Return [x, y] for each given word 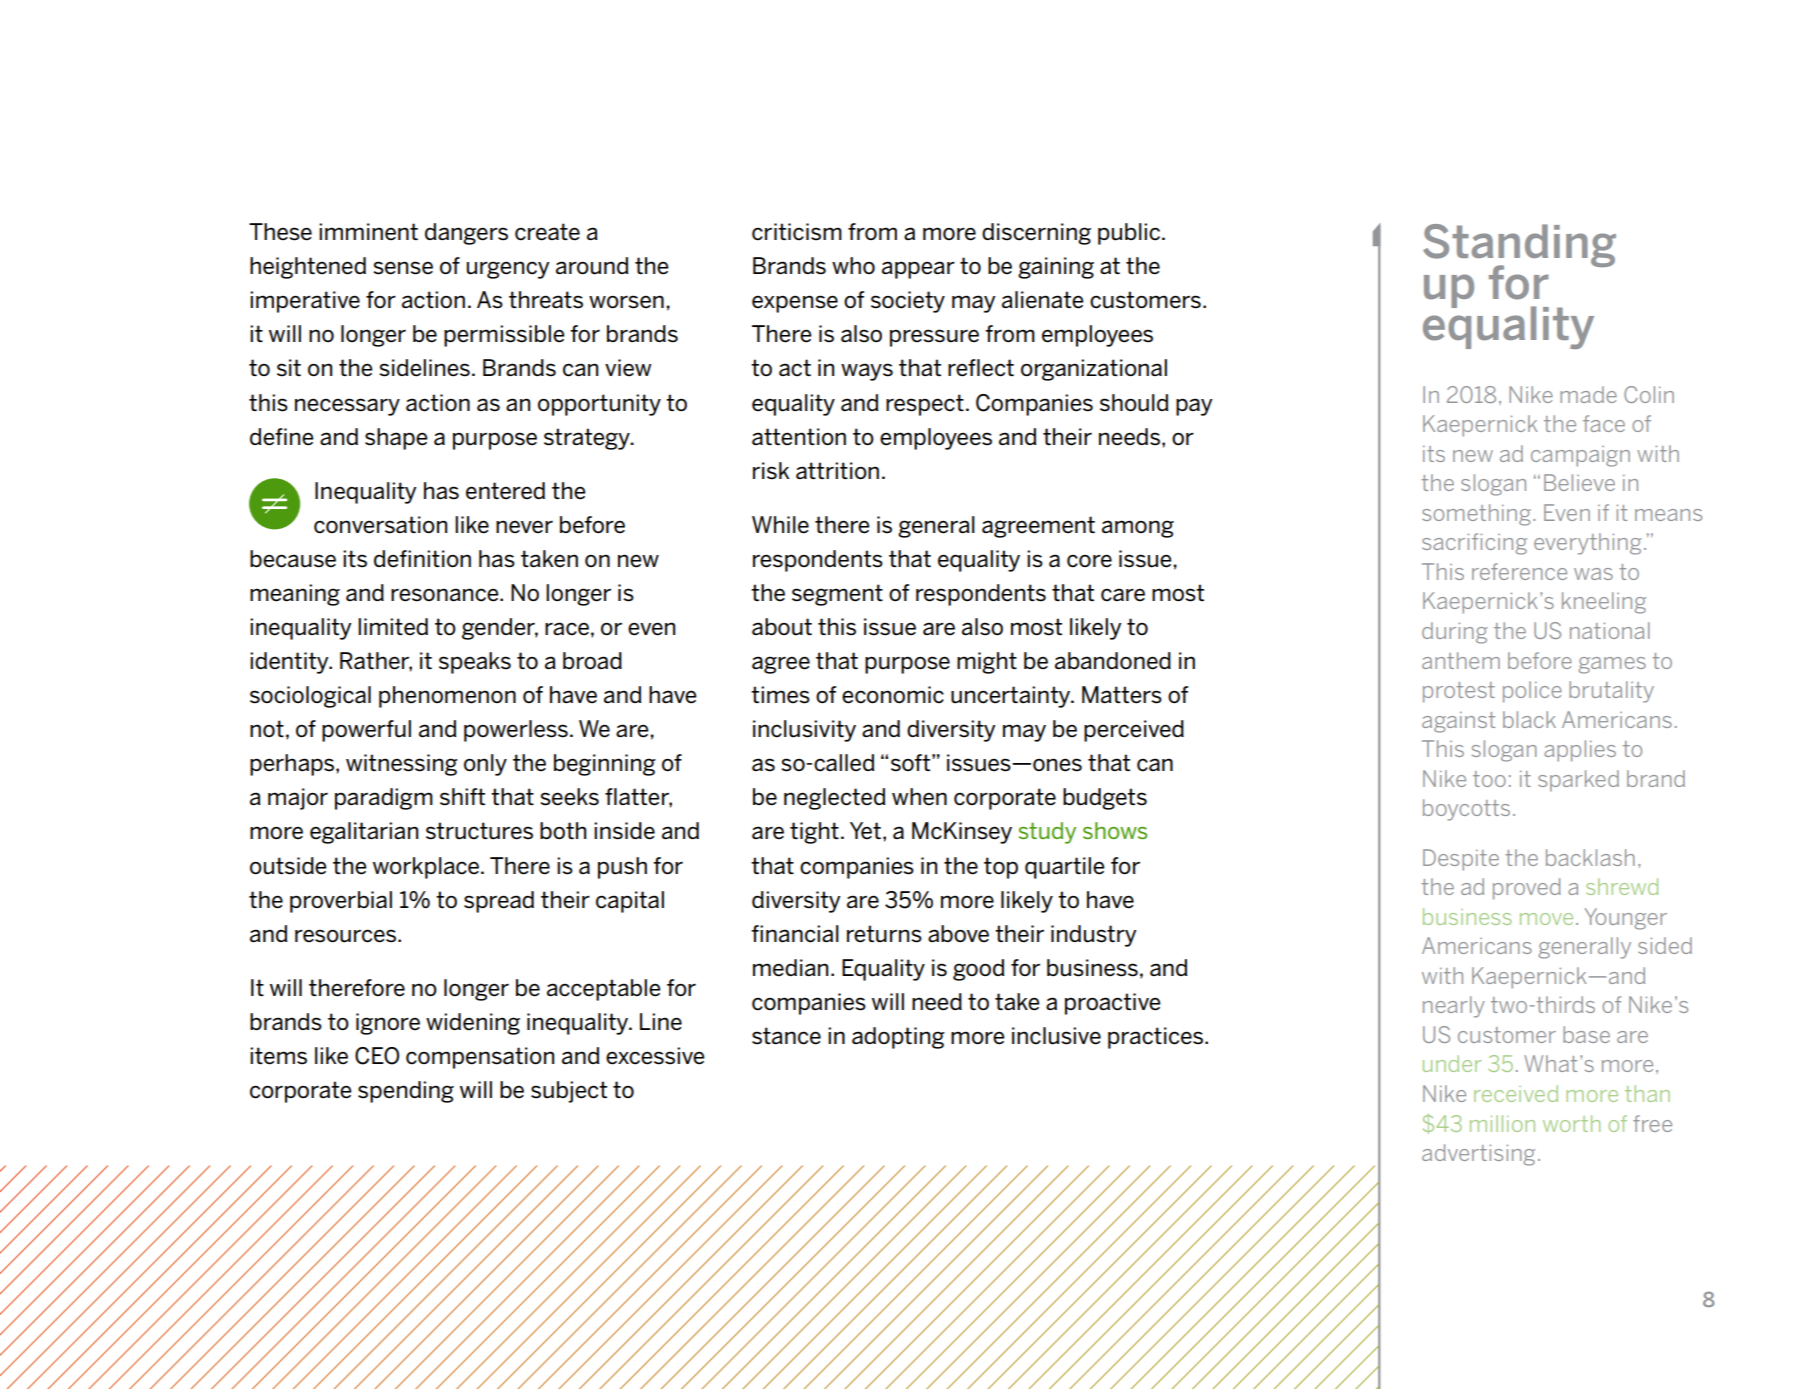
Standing [1519, 247]
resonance [446, 595]
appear [918, 270]
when [919, 797]
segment [837, 595]
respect [925, 405]
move [1546, 919]
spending [406, 1092]
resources [345, 936]
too [1489, 779]
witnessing [402, 765]
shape [396, 439]
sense [403, 268]
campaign [1580, 456]
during [1455, 633]
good [979, 970]
